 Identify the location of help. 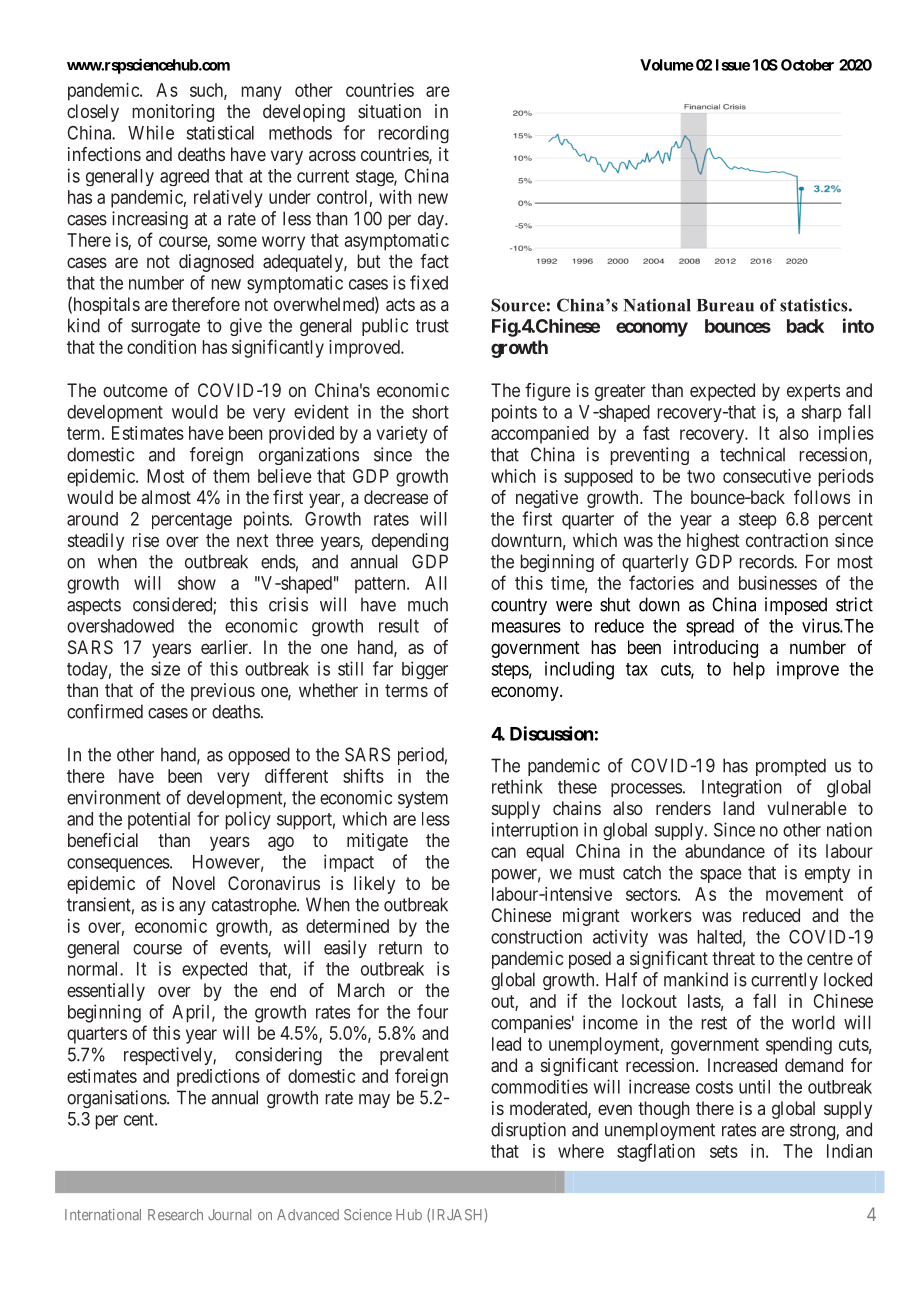
(749, 671).
